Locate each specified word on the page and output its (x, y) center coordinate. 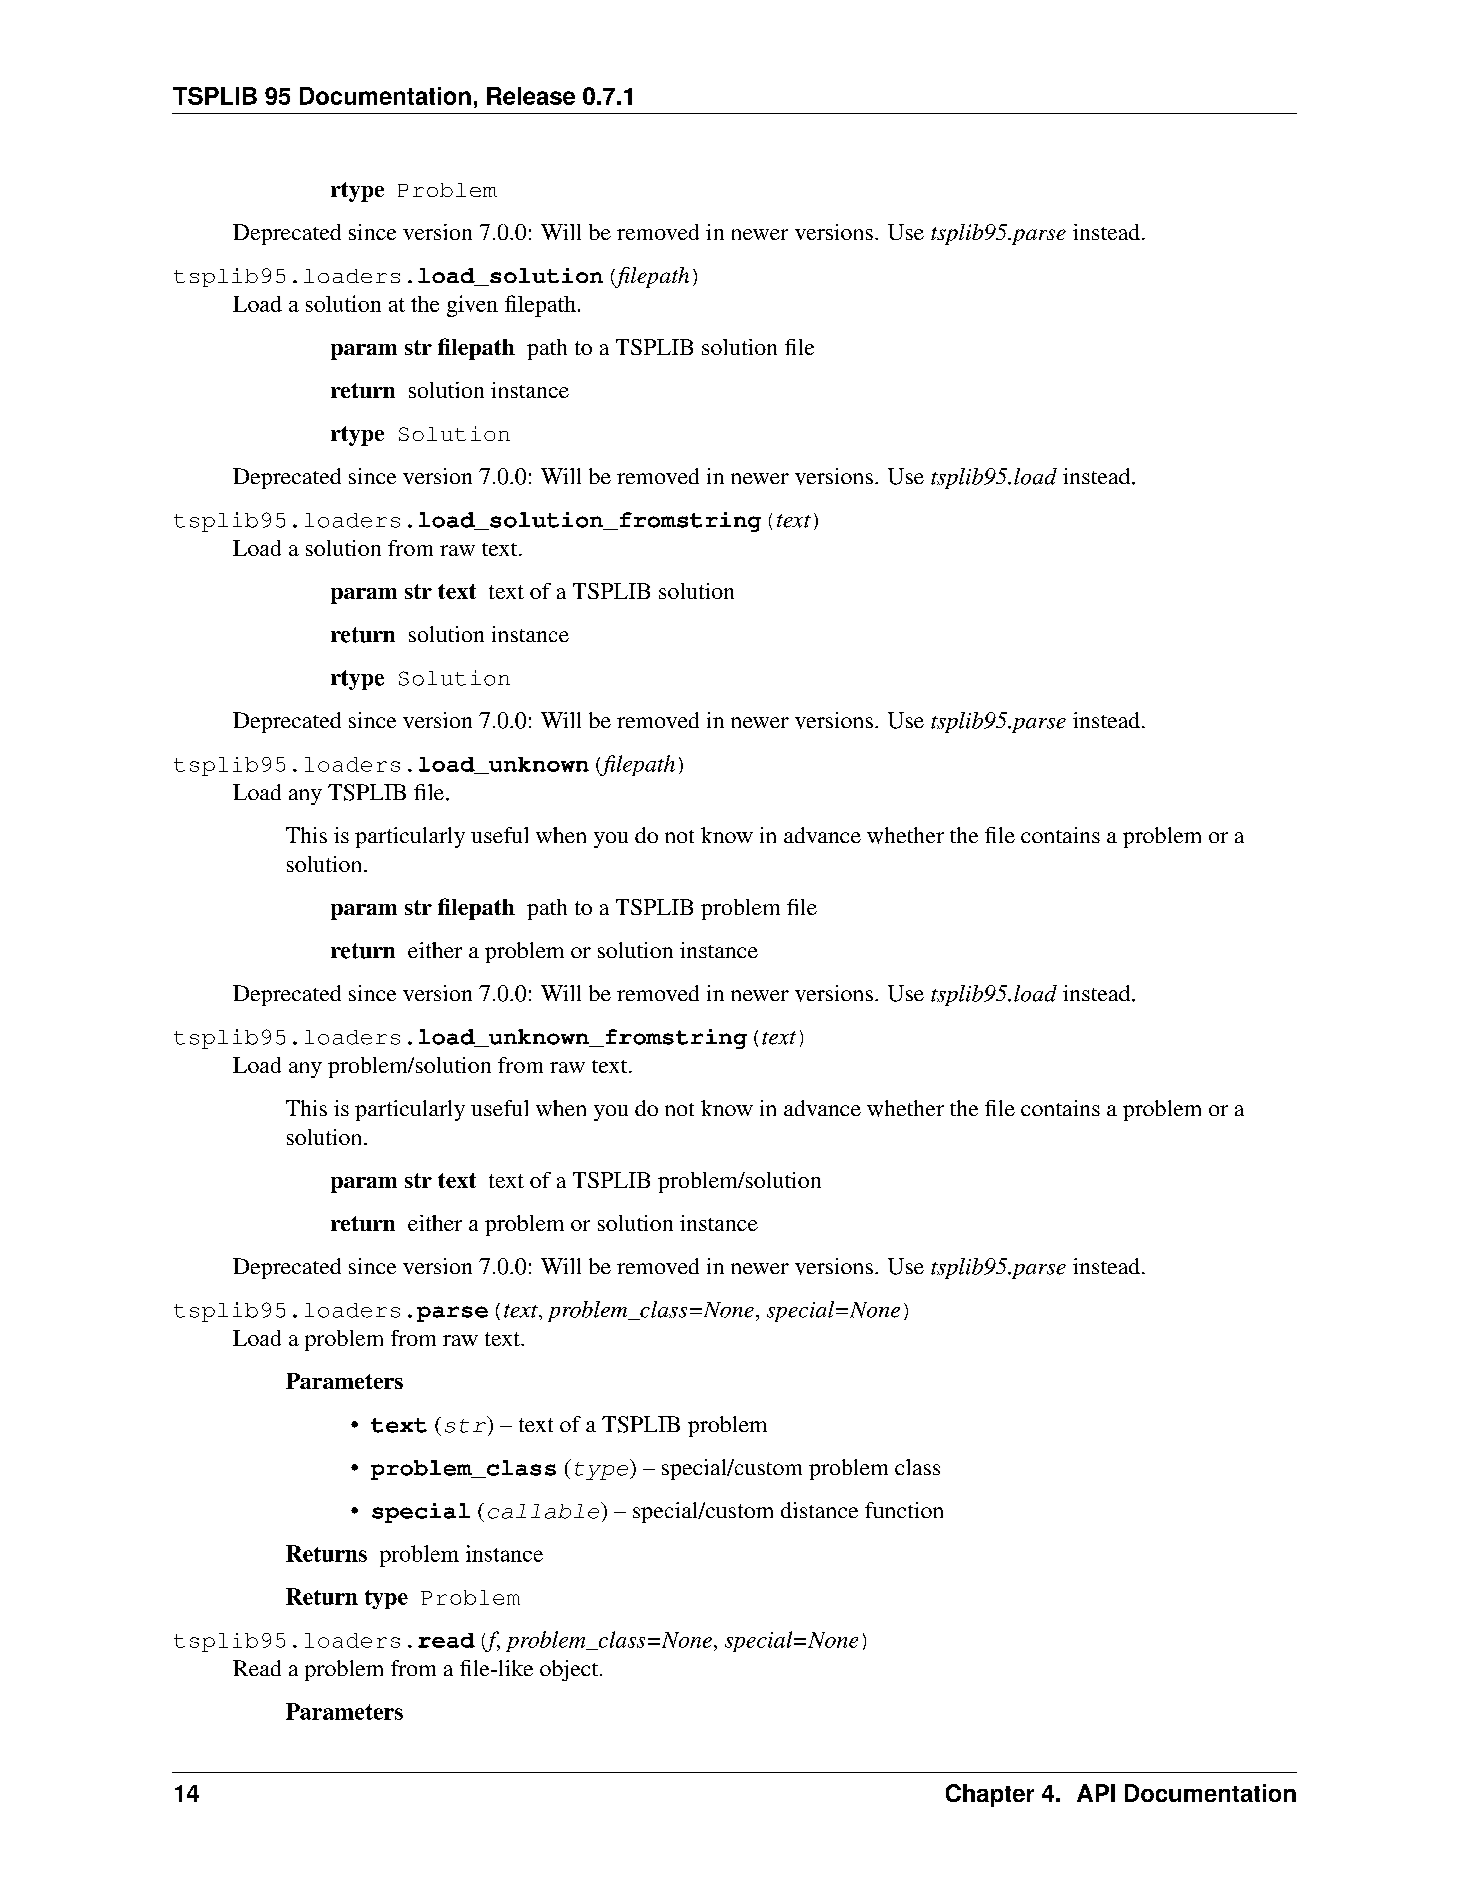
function (904, 1510)
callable (545, 1510)
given (472, 306)
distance (819, 1510)
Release (531, 96)
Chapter (990, 1795)
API (1096, 1793)
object (570, 1670)
